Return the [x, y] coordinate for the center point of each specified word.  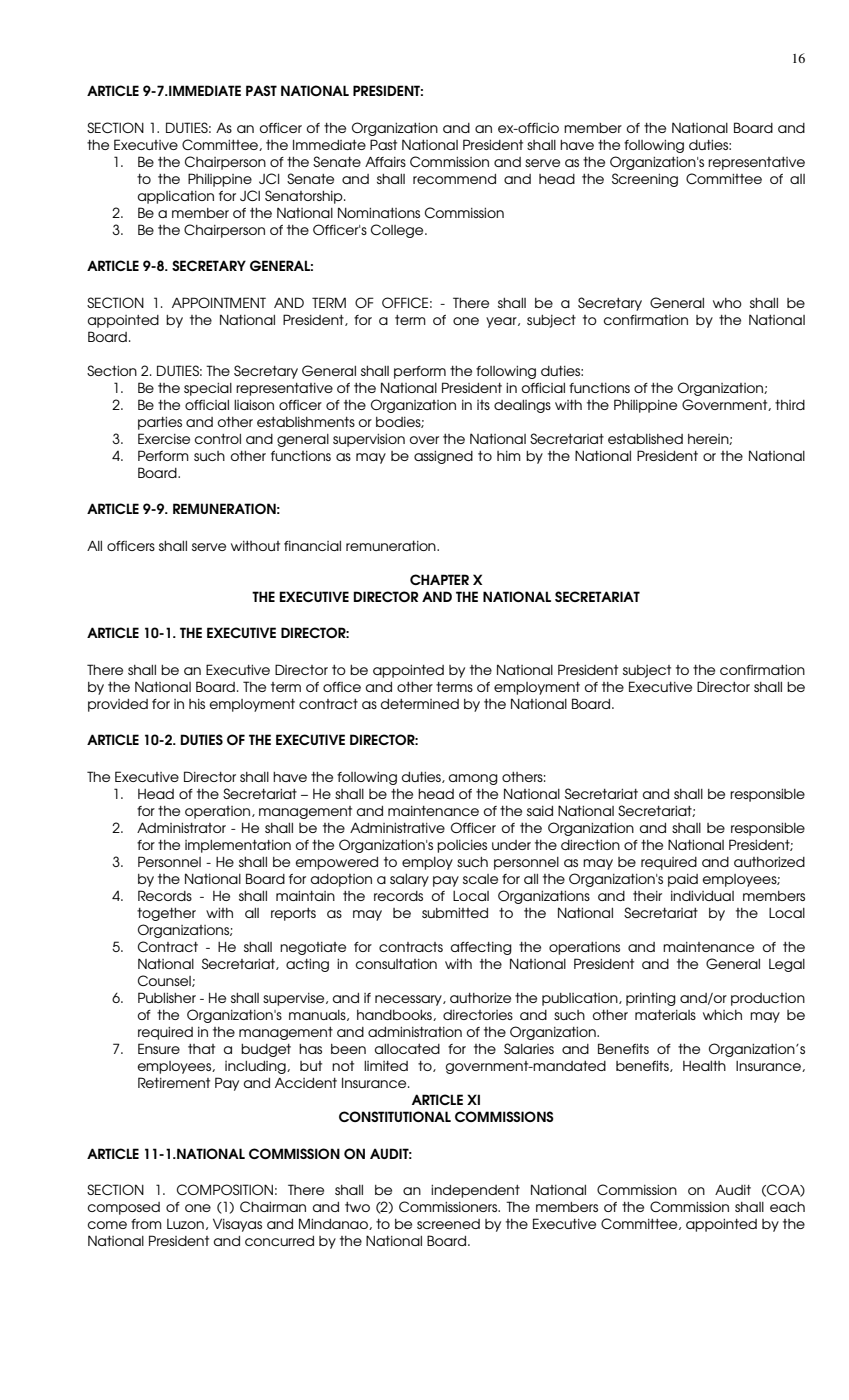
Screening [645, 180]
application [176, 197]
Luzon [185, 1224]
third [790, 405]
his [197, 704]
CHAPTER [439, 579]
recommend [454, 179]
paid [683, 880]
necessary [409, 1000]
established [645, 439]
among [473, 779]
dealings [522, 406]
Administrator [181, 827]
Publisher [167, 997]
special [208, 389]
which [722, 1015]
